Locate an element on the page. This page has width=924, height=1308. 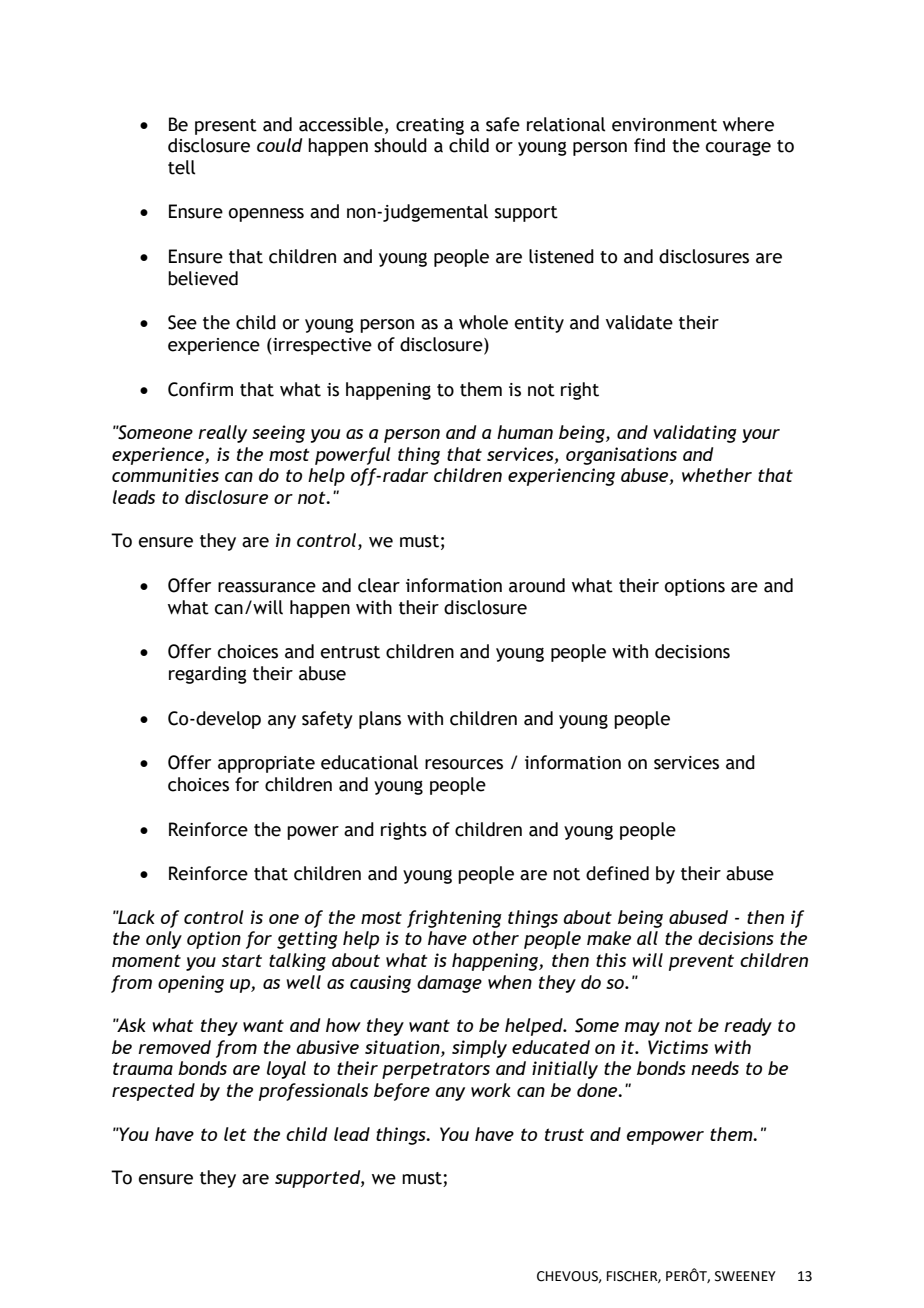
SWEENEY is located at coordinates (745, 1276).
